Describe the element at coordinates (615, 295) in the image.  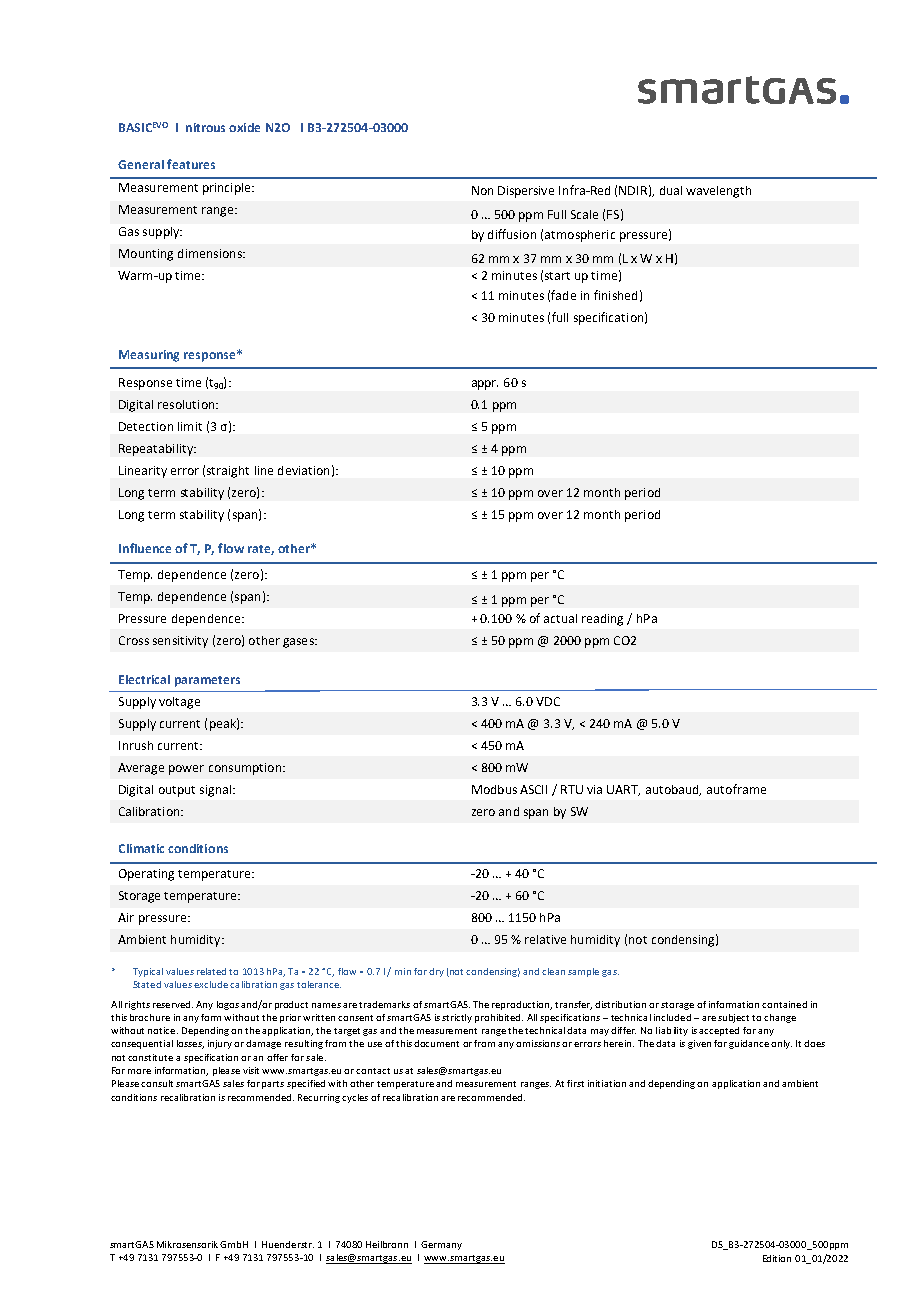
I see `finished` at that location.
